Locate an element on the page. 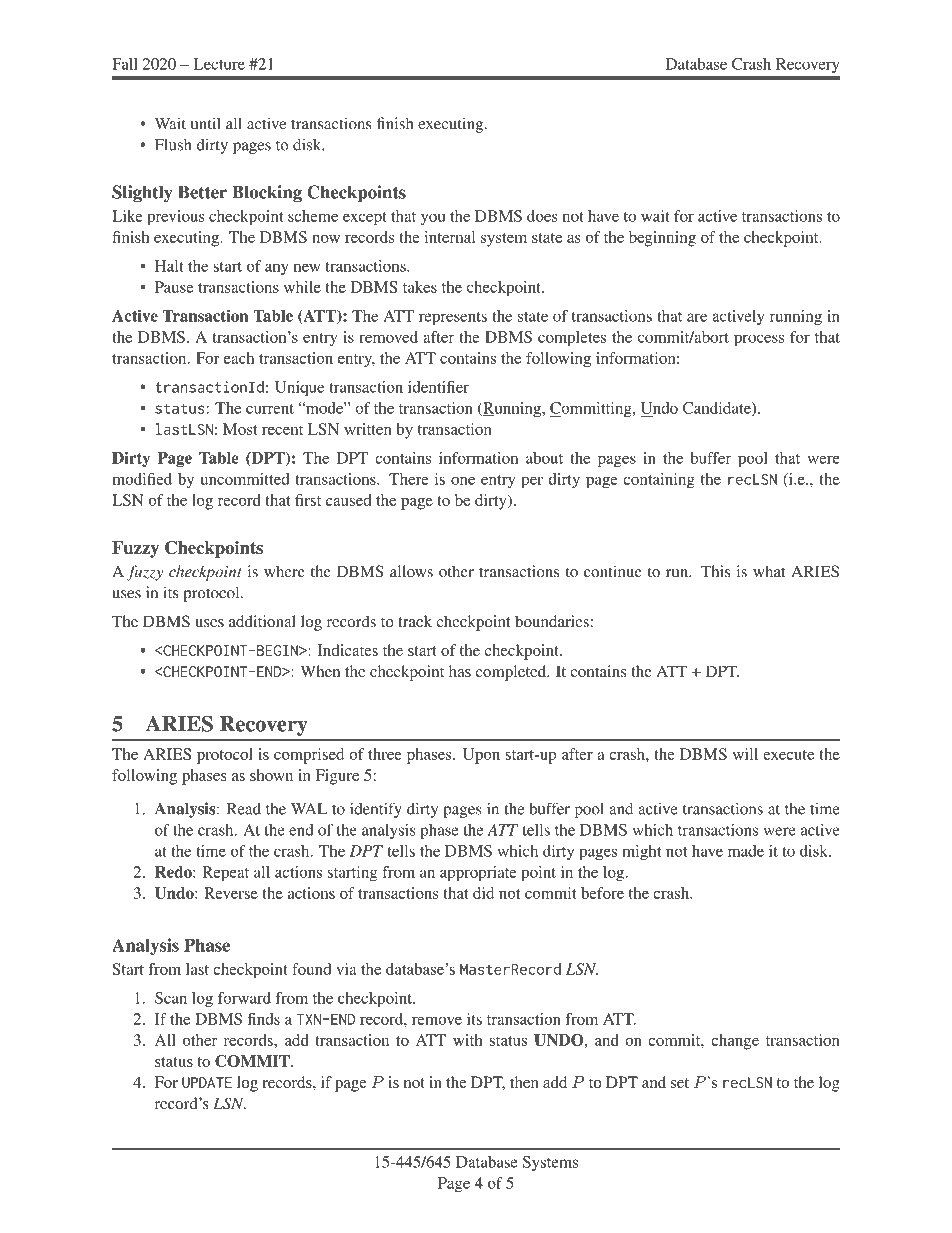  until is located at coordinates (206, 123).
